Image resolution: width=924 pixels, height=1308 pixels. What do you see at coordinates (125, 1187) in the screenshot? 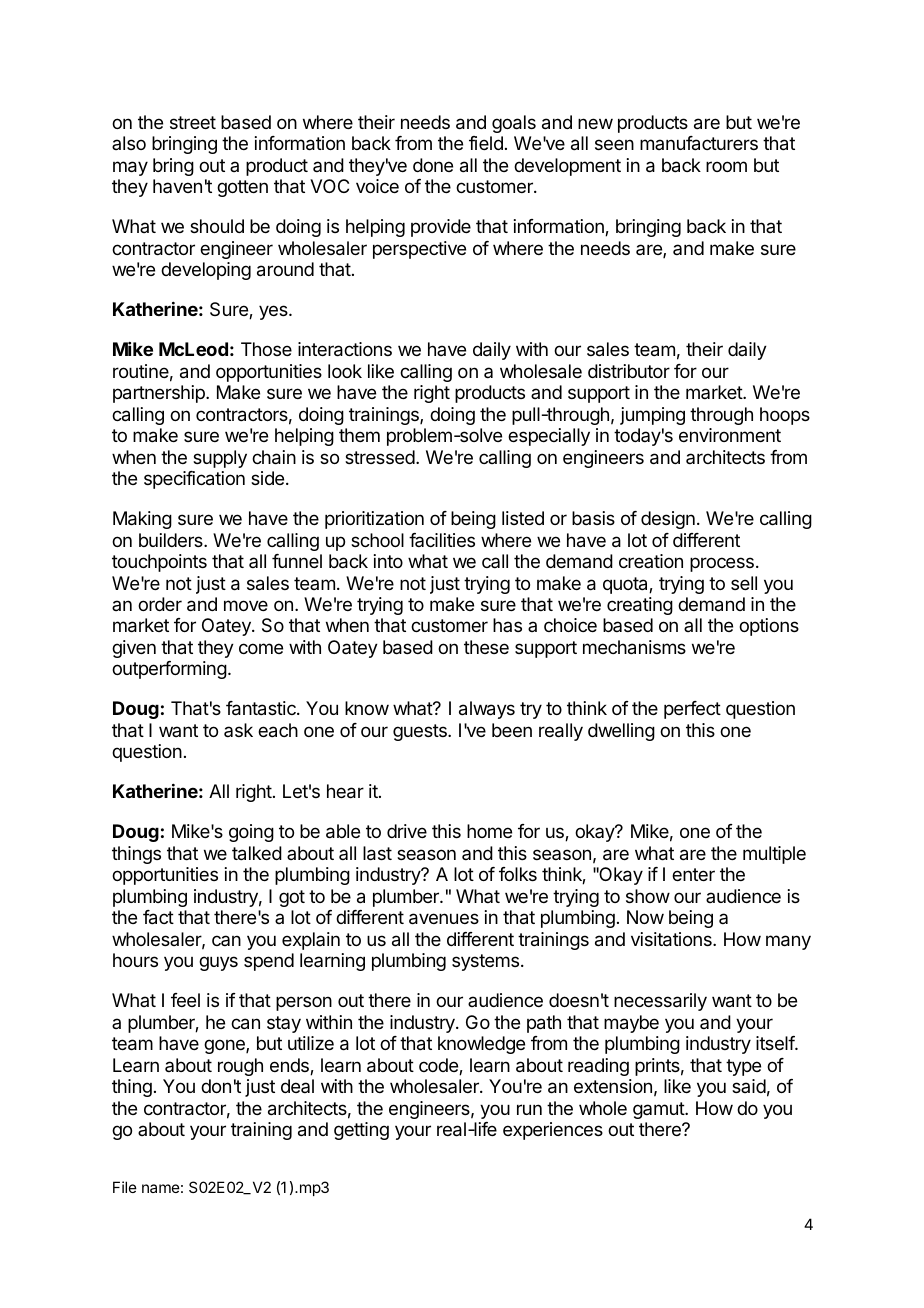
I see `File` at bounding box center [125, 1187].
